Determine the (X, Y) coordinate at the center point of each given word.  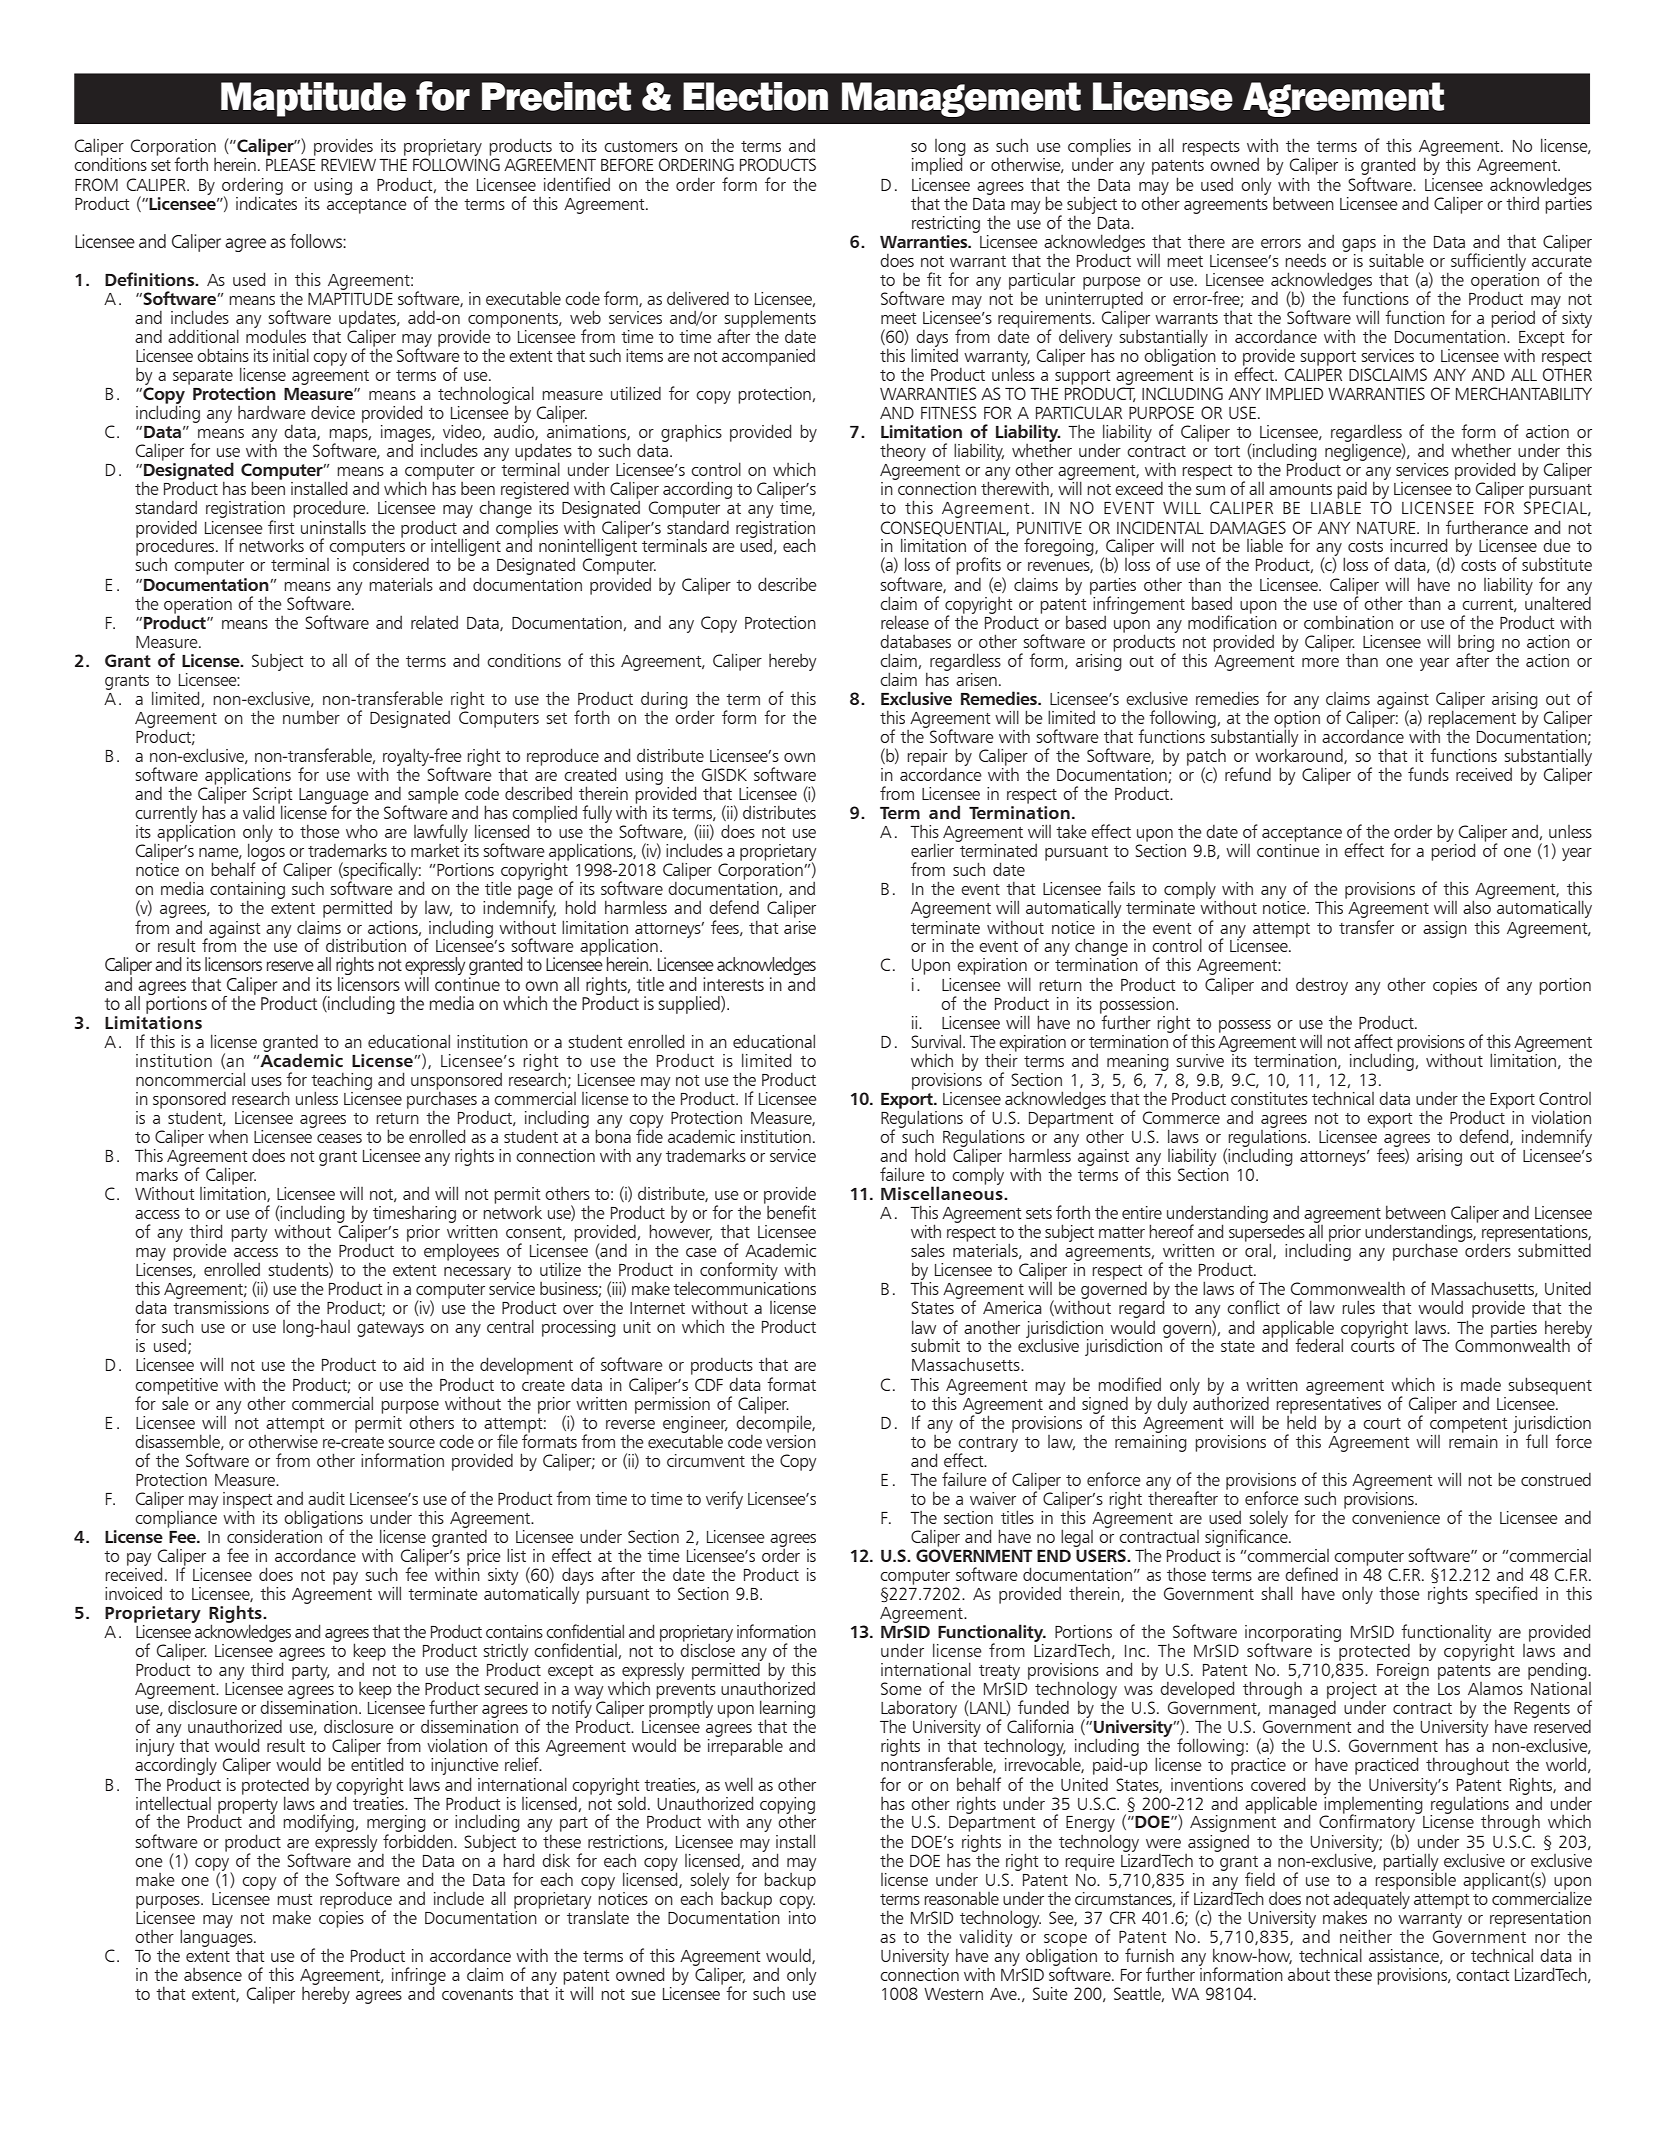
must (295, 1899)
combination (1348, 622)
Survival (937, 1041)
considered (391, 564)
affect (1373, 1041)
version (791, 1440)
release (905, 622)
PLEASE (290, 164)
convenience (1396, 1517)
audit (326, 1498)
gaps (1359, 245)
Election (755, 96)
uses (267, 1081)
